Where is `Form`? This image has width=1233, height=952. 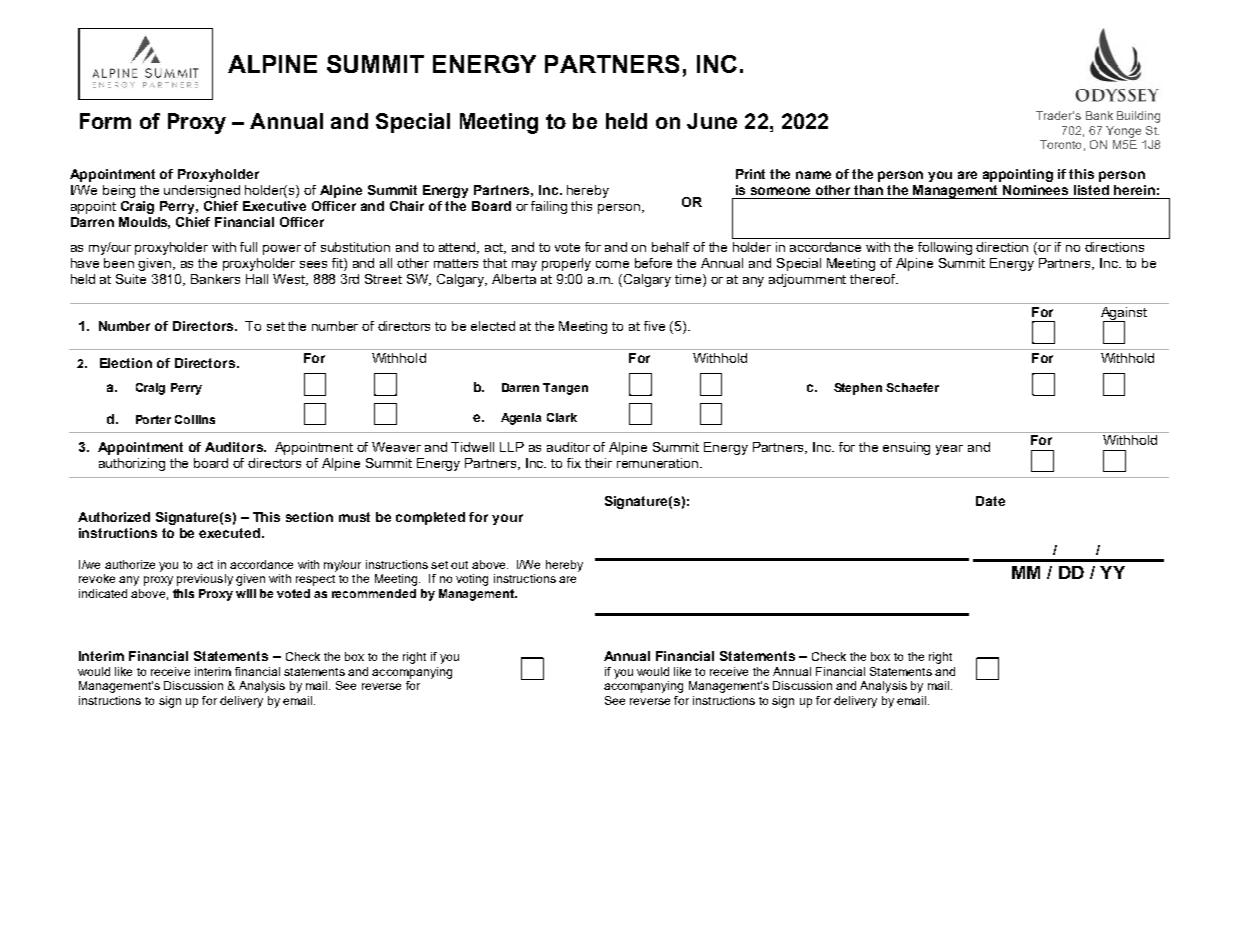 Form is located at coordinates (105, 121).
